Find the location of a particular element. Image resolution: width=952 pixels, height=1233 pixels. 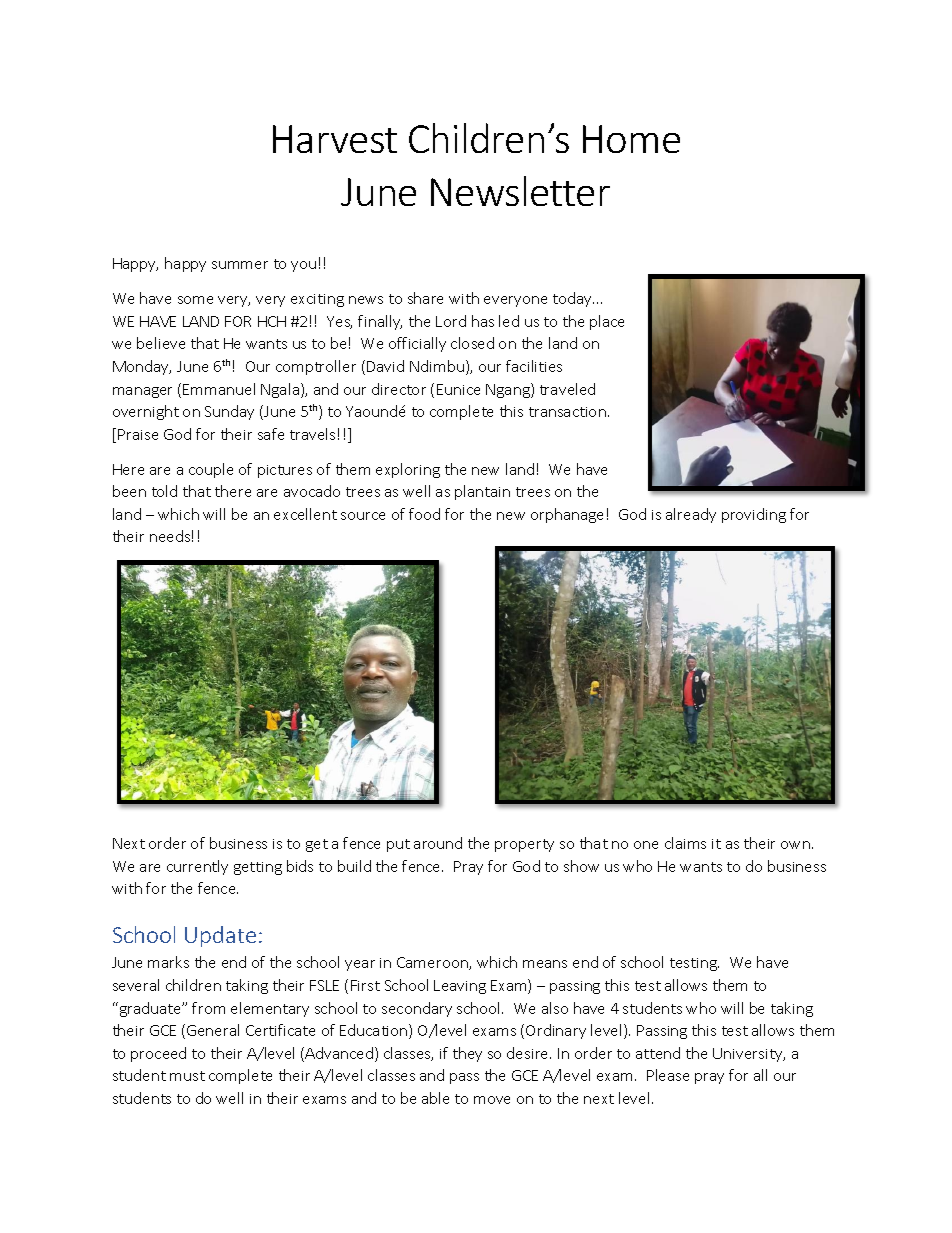

must is located at coordinates (187, 1076).
